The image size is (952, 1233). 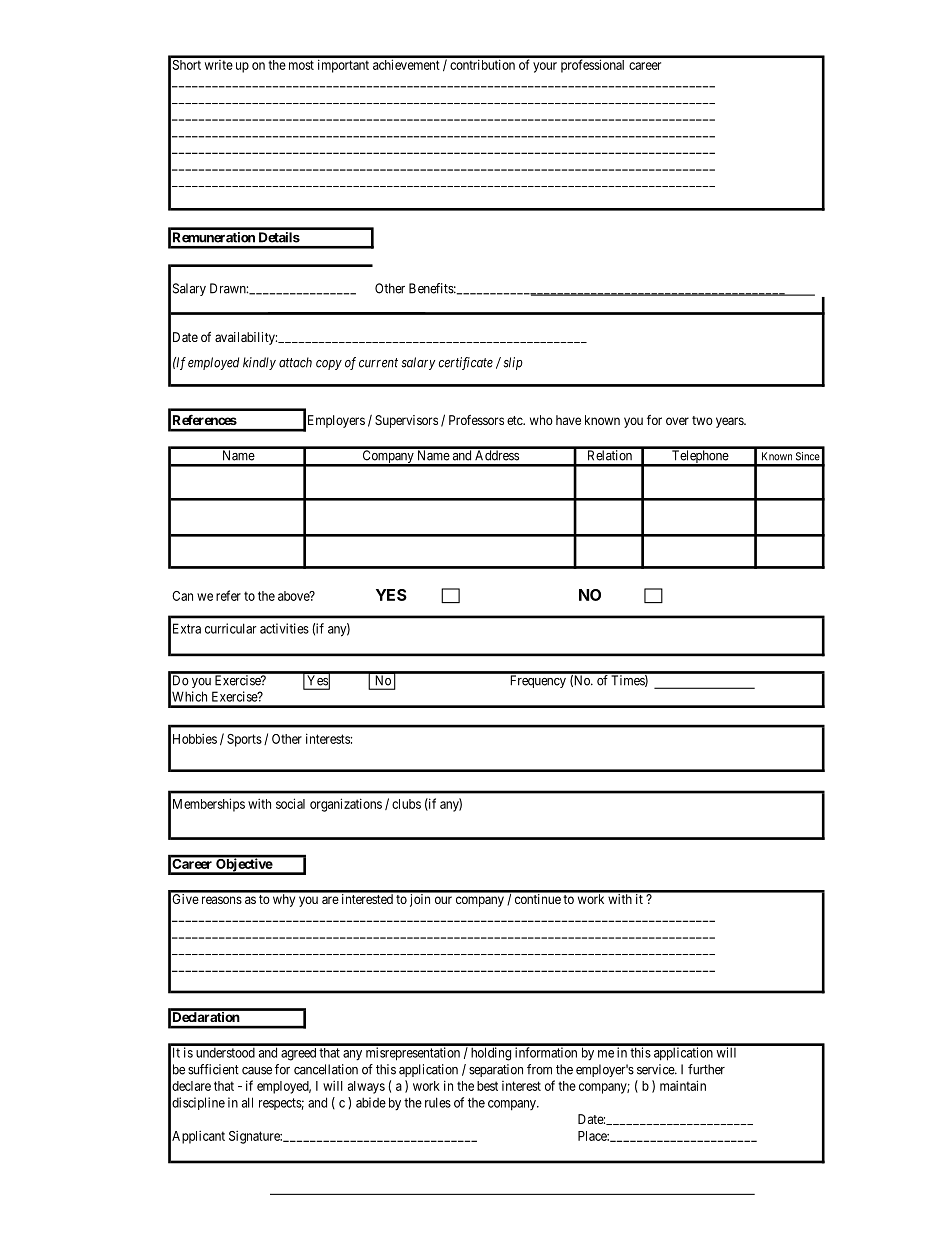 What do you see at coordinates (487, 1086) in the image?
I see `best` at bounding box center [487, 1086].
